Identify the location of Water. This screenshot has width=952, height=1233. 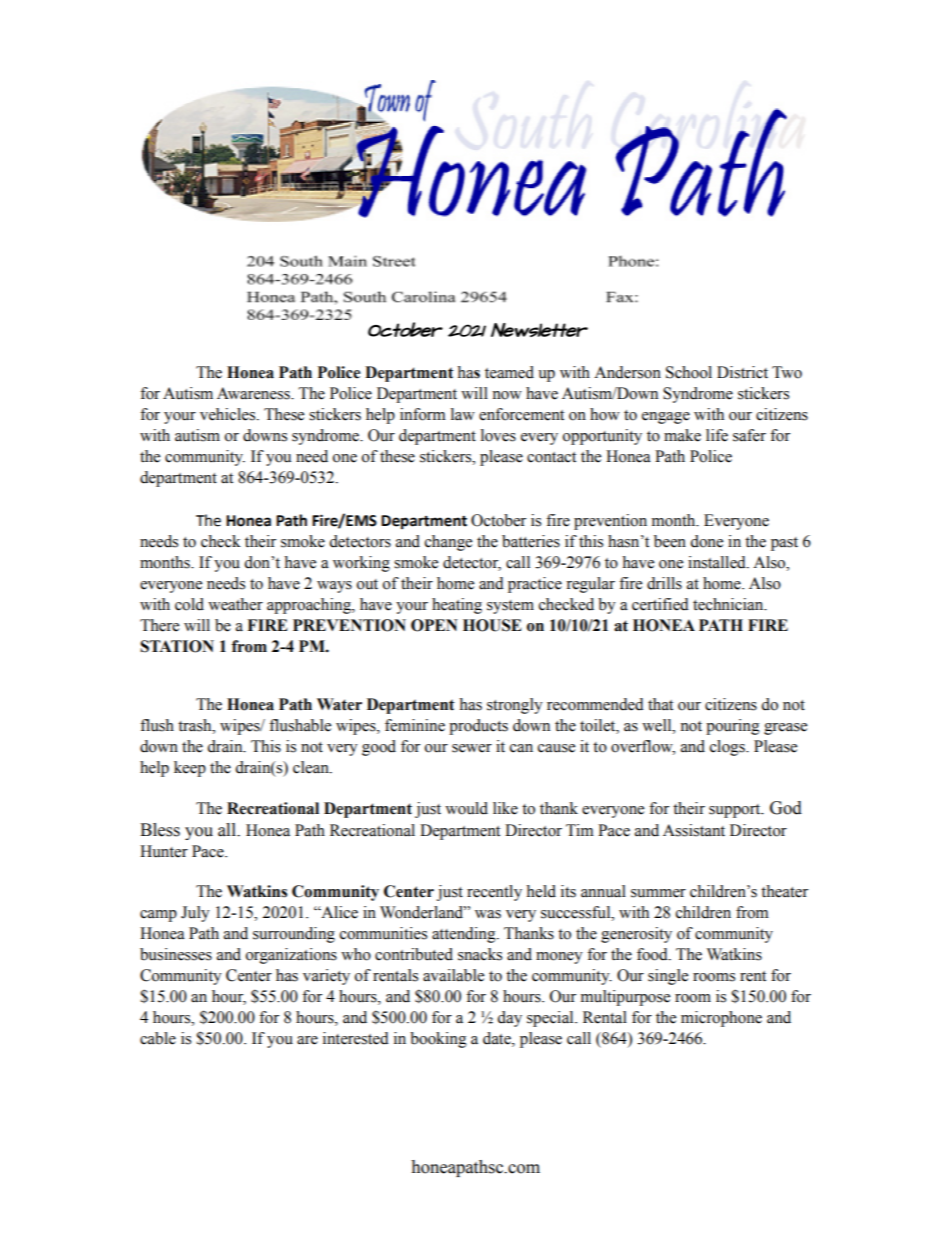
(339, 704).
